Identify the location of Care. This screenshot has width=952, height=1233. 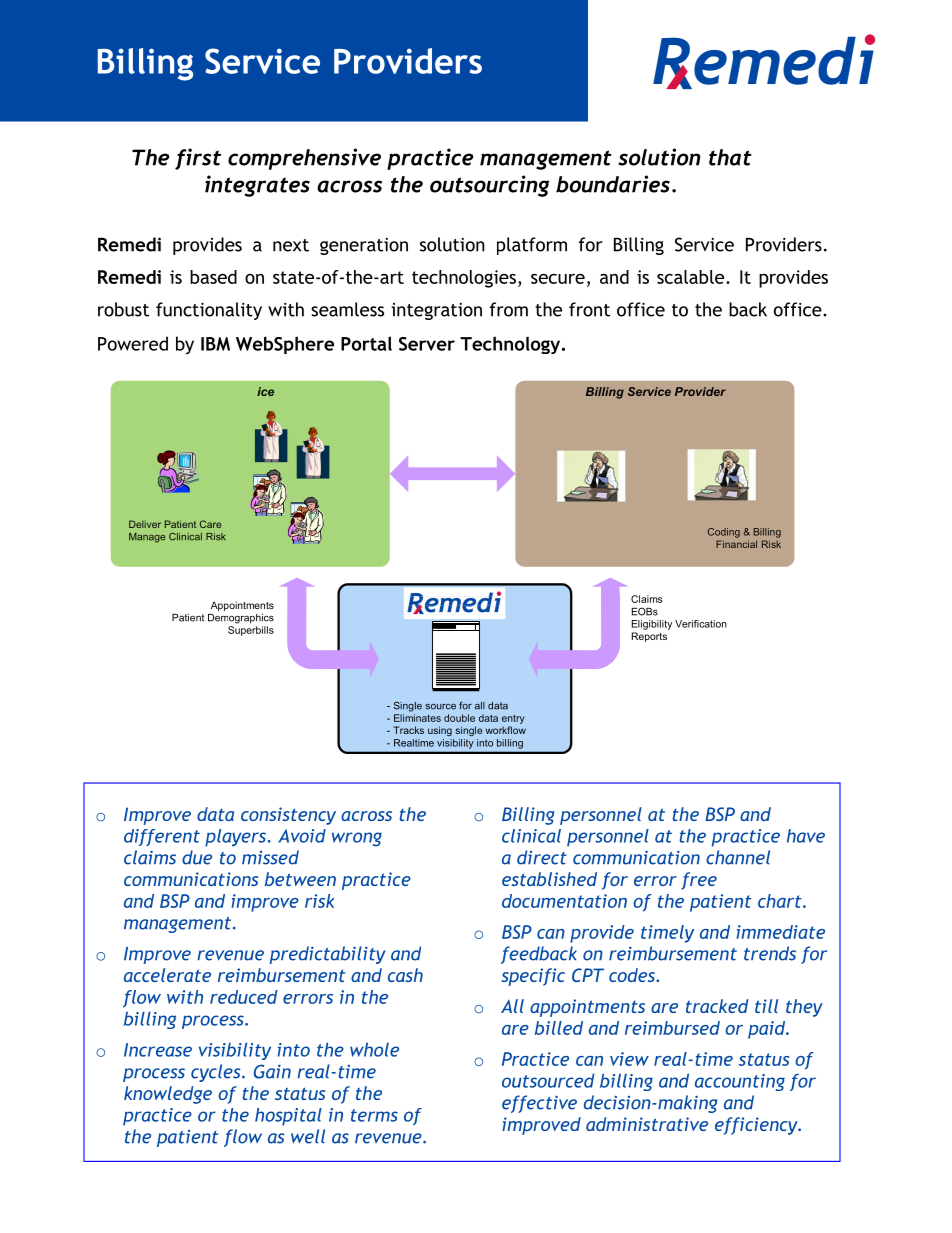
(210, 524).
